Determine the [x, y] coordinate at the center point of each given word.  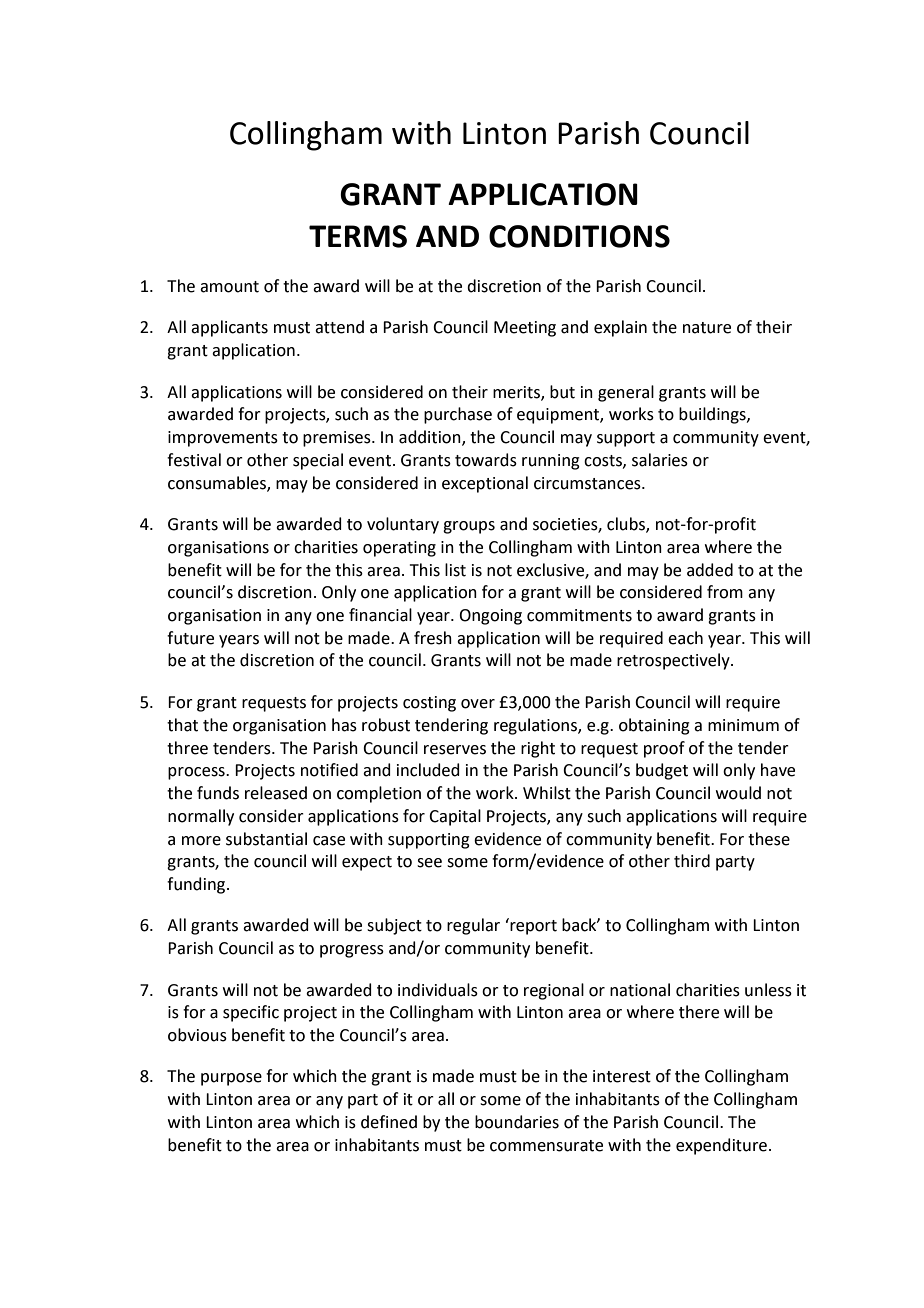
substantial [266, 839]
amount [229, 287]
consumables [218, 483]
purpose [231, 1079]
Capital [455, 817]
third [692, 861]
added [710, 570]
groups [469, 527]
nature [707, 328]
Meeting [525, 329]
